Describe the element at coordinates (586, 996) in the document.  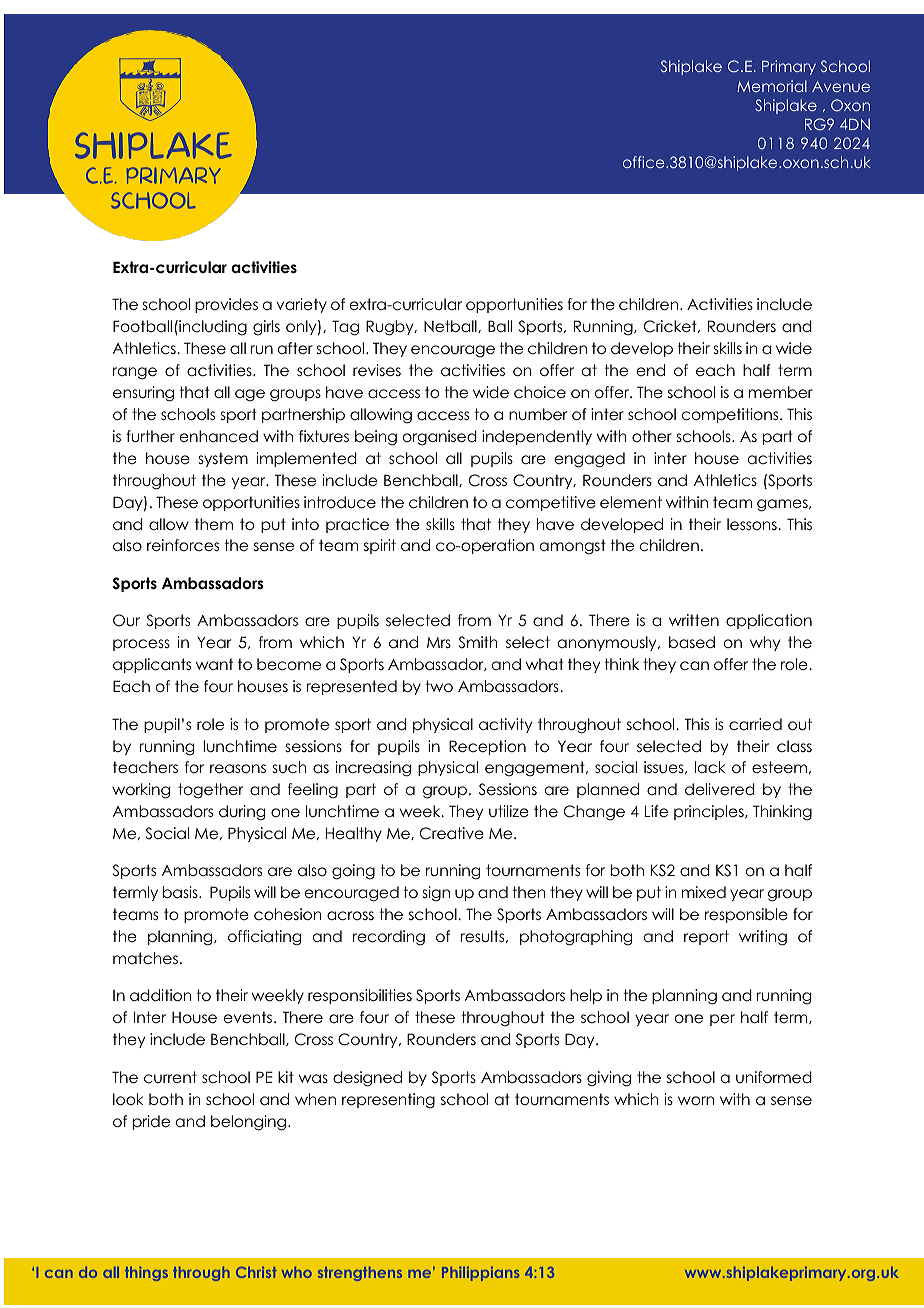
I see `help` at that location.
